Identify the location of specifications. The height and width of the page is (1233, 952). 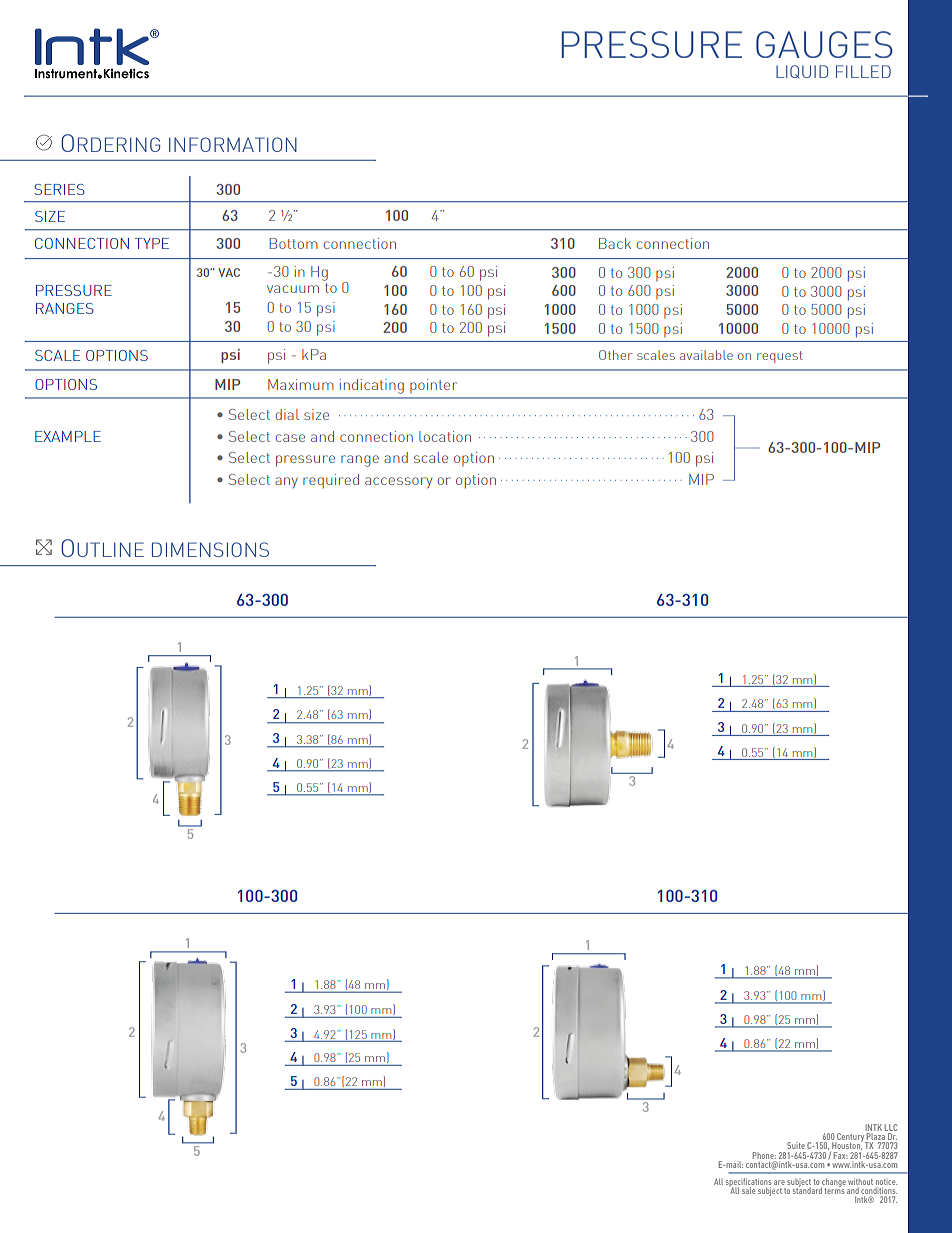
(749, 1183).
